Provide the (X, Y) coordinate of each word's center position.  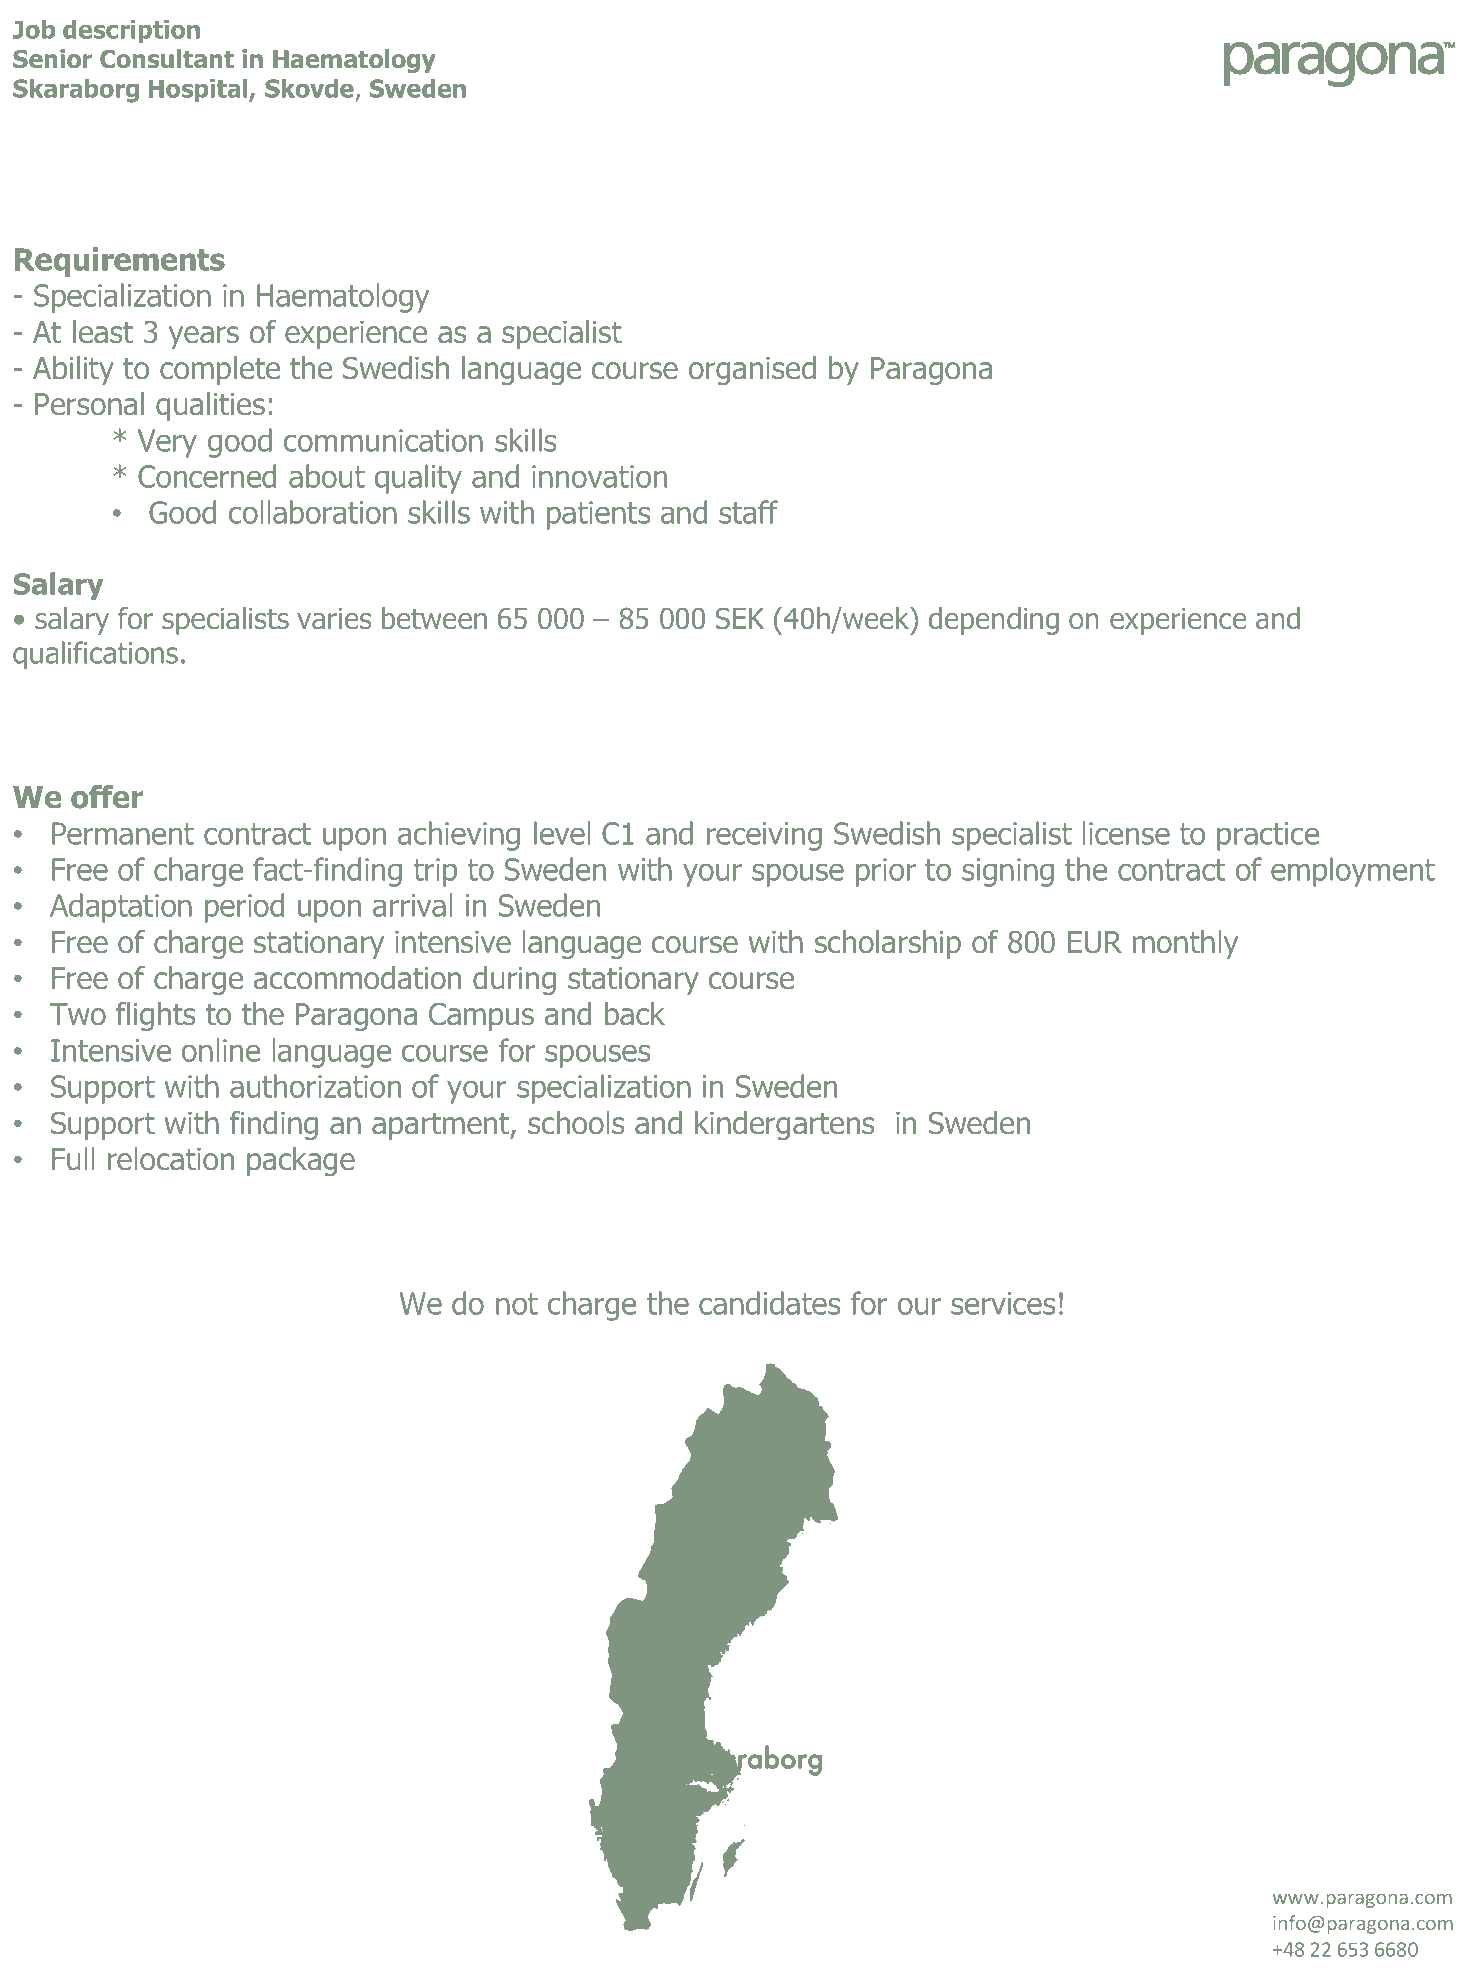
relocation (171, 1159)
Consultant (167, 59)
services (1003, 1303)
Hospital (199, 91)
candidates (770, 1303)
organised (752, 370)
